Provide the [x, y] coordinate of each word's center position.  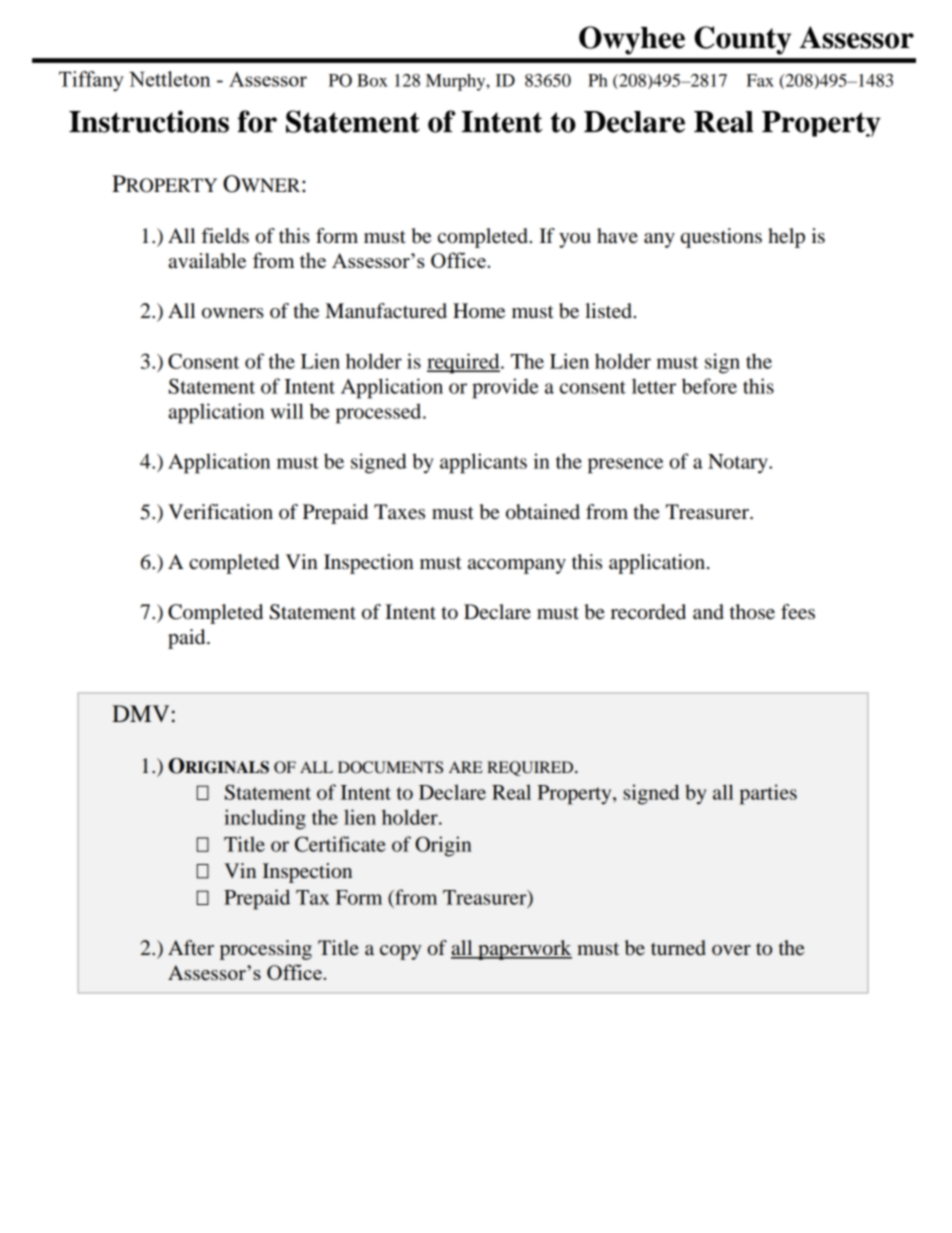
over [731, 950]
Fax [760, 80]
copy [400, 952]
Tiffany [91, 81]
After [191, 948]
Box [372, 80]
